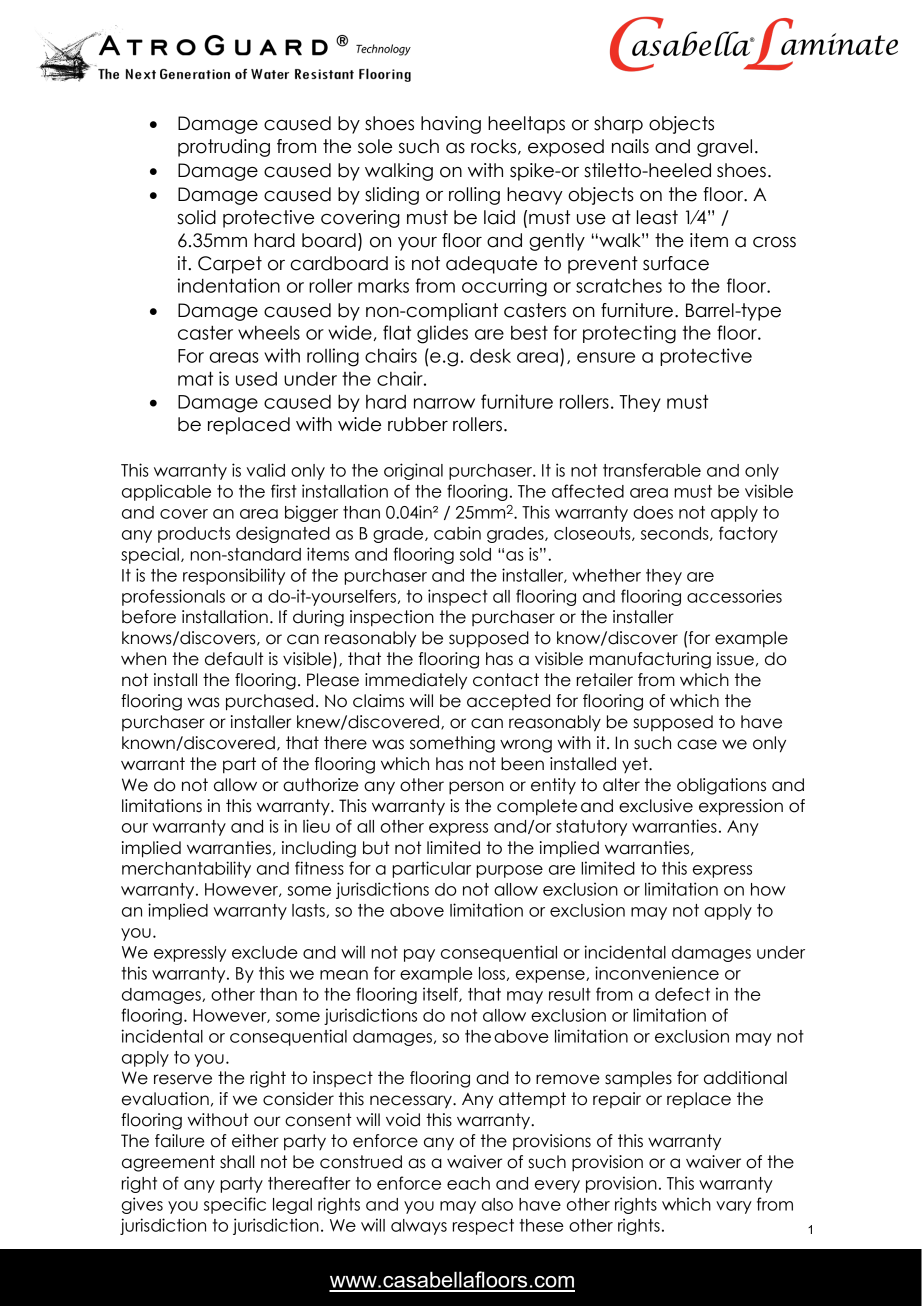  What do you see at coordinates (234, 659) in the page?
I see `default` at bounding box center [234, 659].
